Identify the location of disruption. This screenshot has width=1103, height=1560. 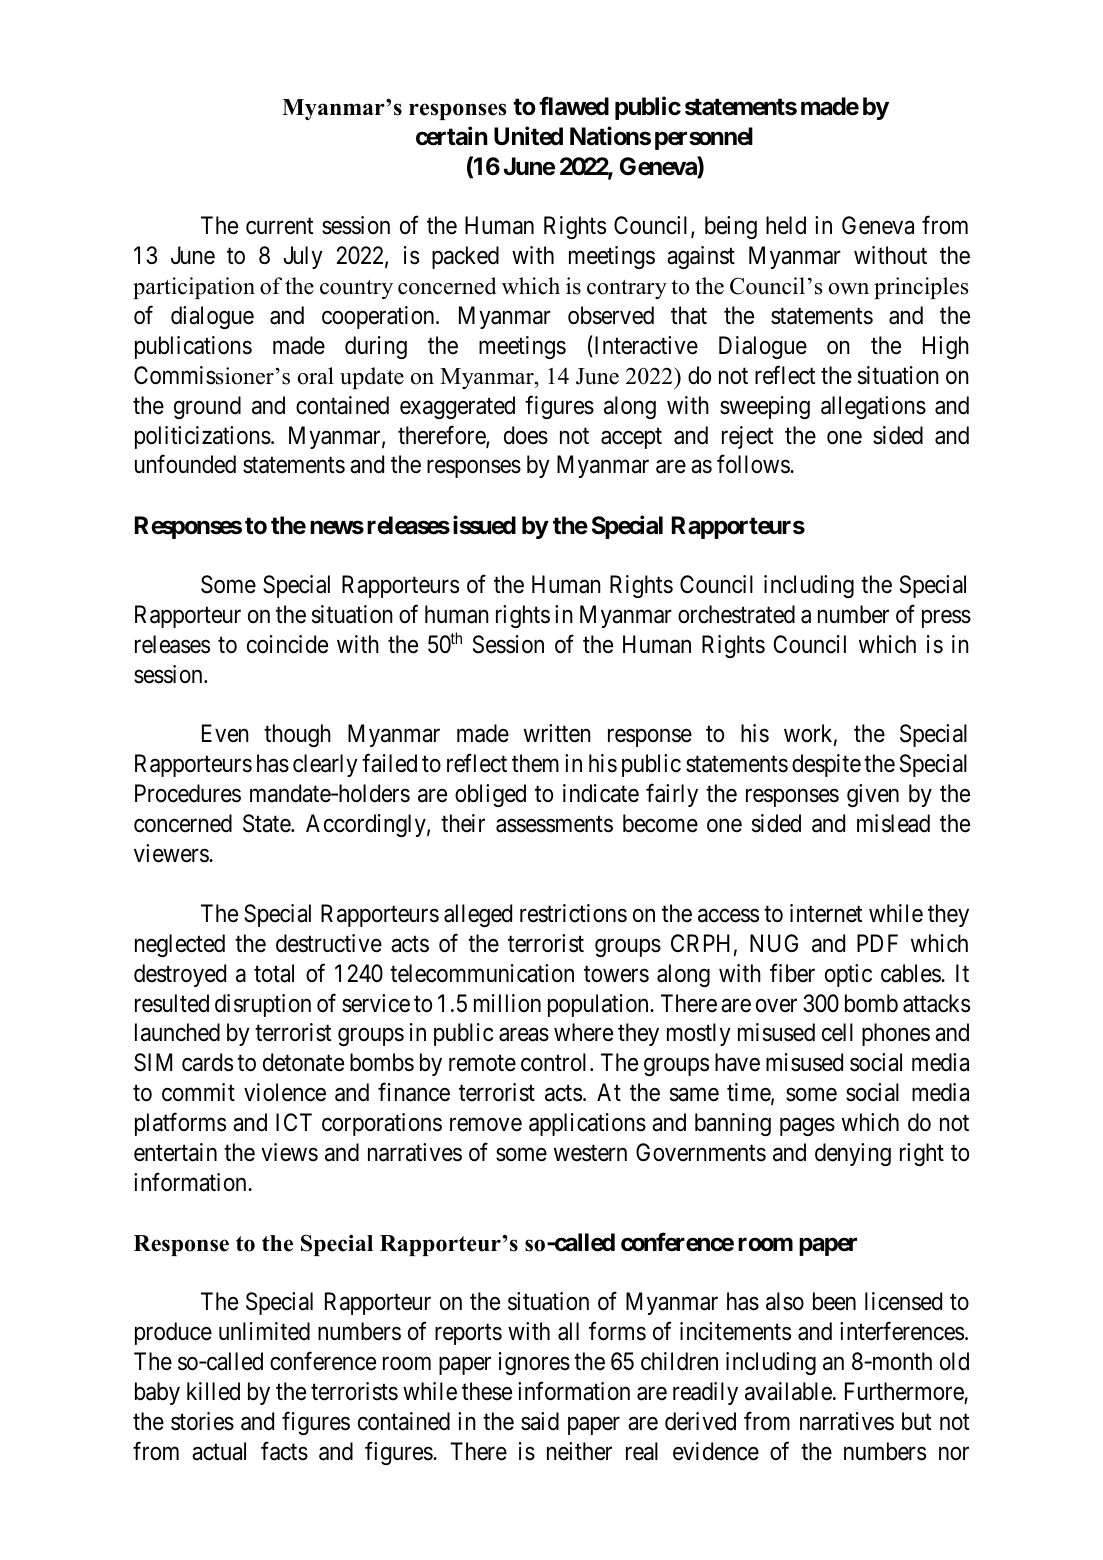
(263, 1005).
